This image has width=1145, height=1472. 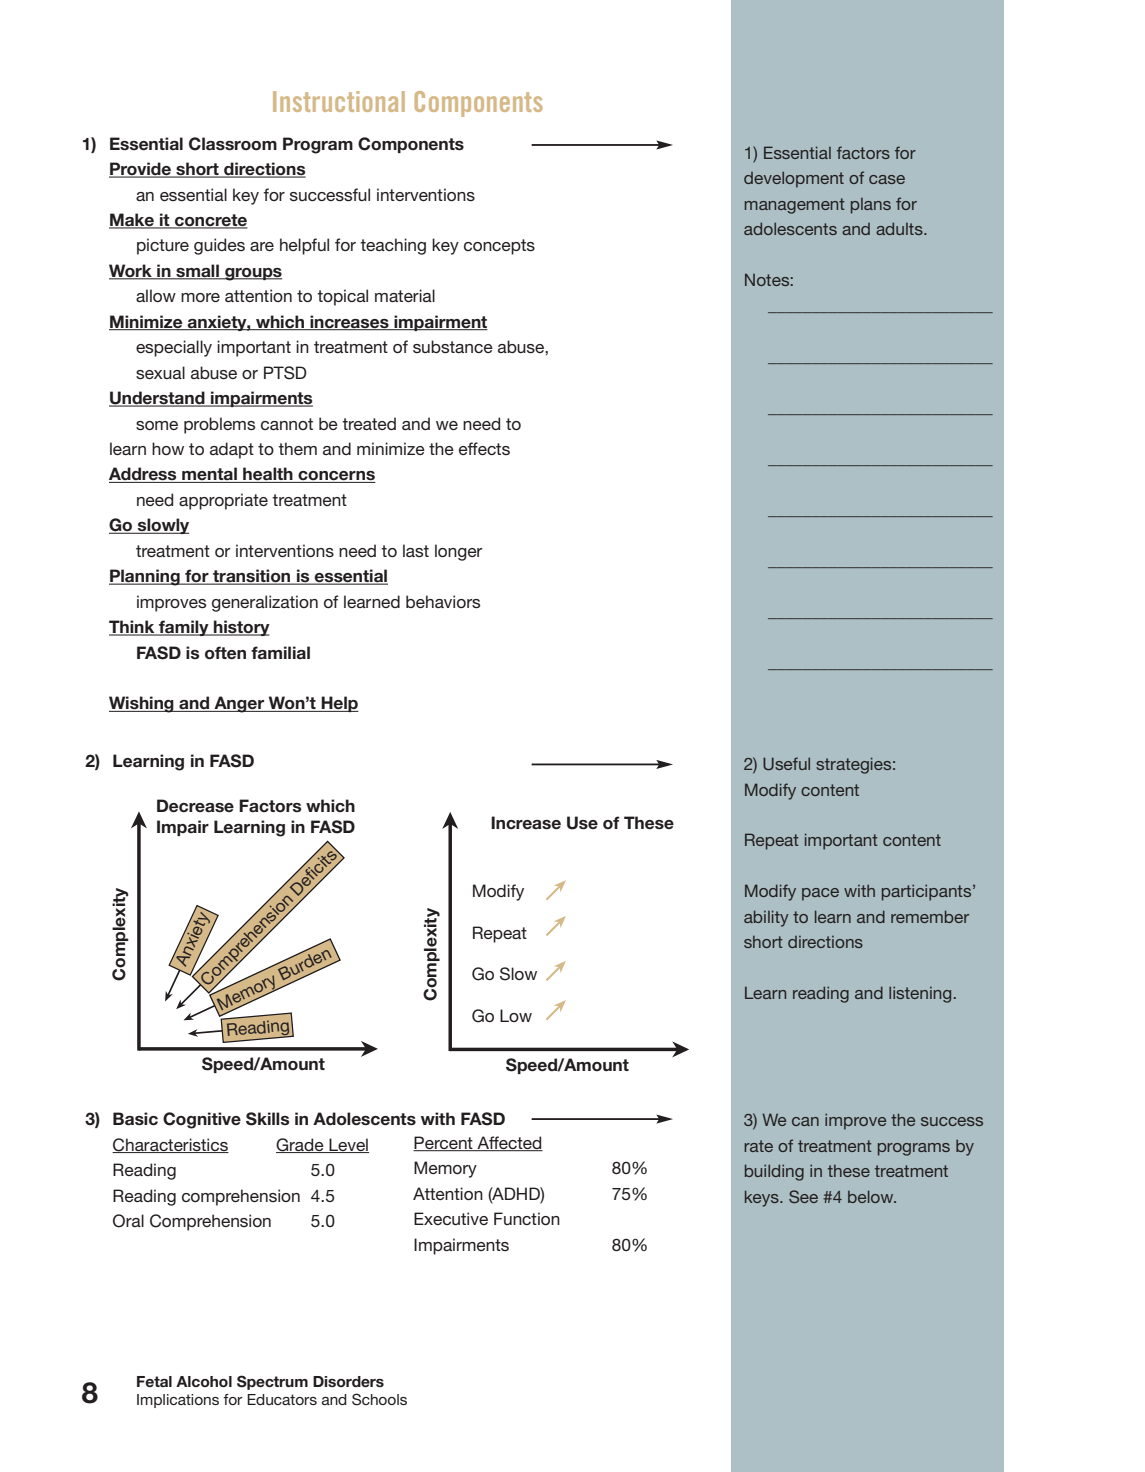 I want to click on development, so click(x=794, y=179).
